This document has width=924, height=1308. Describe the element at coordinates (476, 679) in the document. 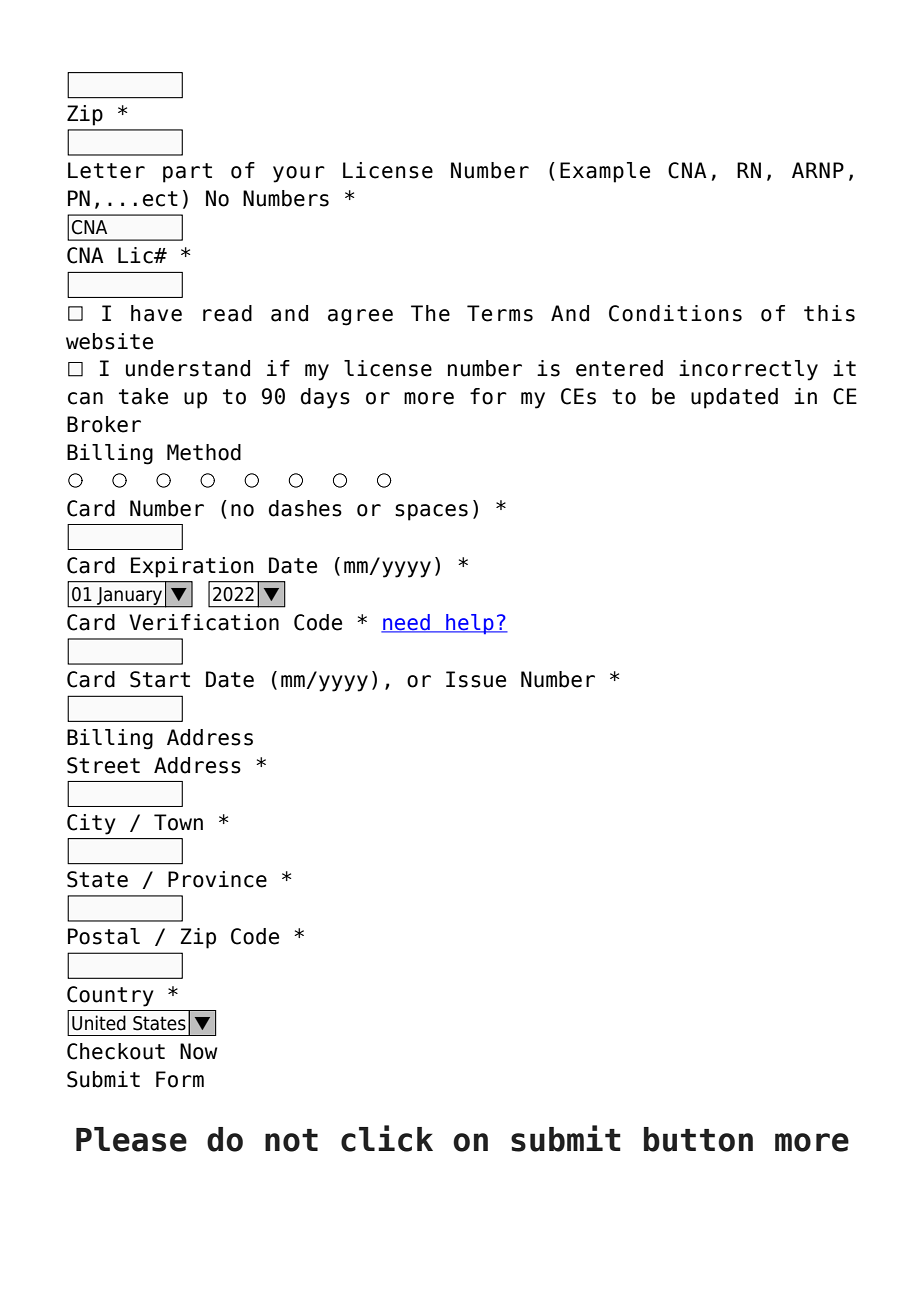

I see `Issue` at that location.
